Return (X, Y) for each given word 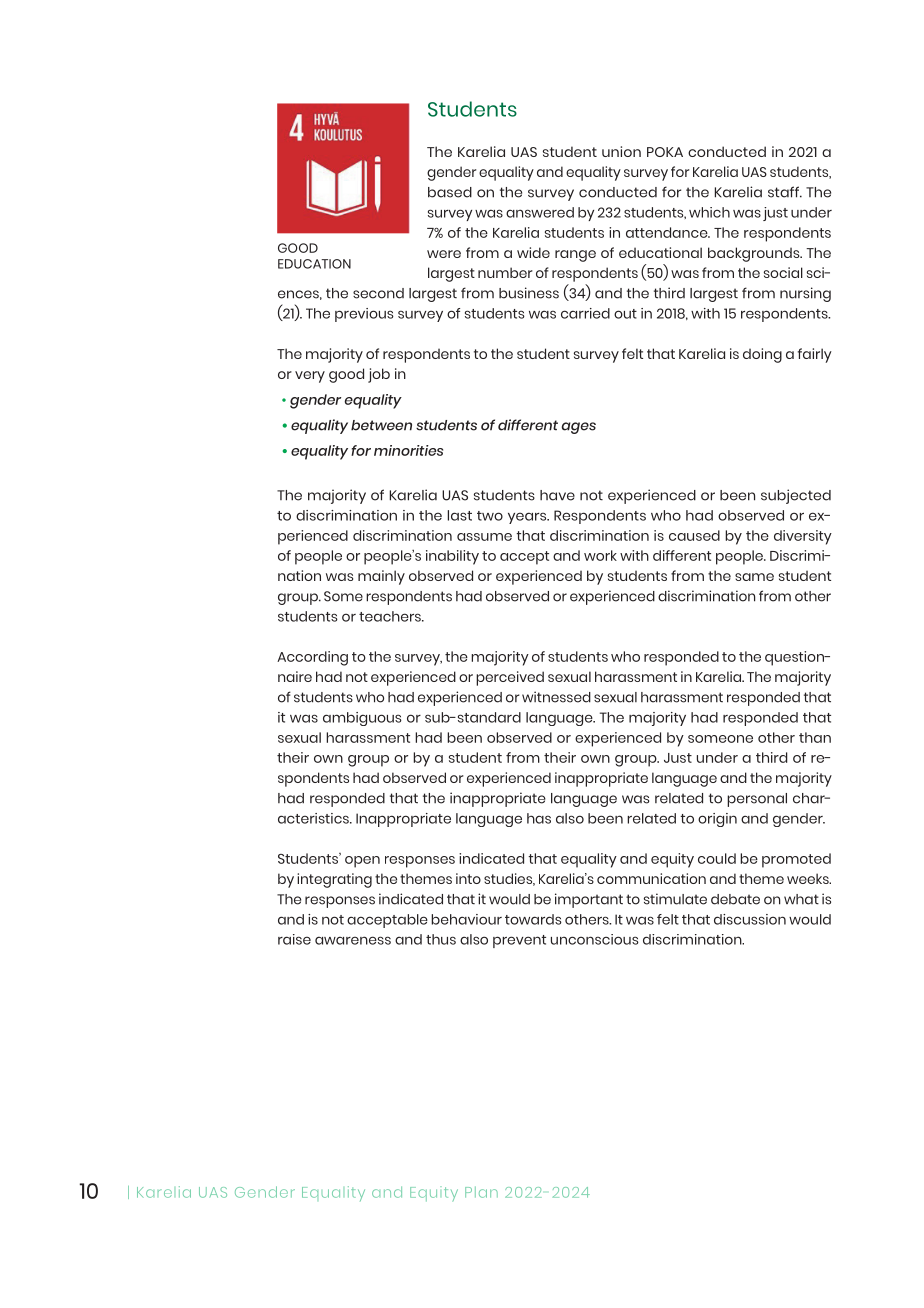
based (450, 192)
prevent (519, 941)
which (709, 212)
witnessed (556, 697)
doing (762, 355)
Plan (481, 1192)
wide (533, 252)
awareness (353, 940)
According (312, 658)
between (381, 425)
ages (579, 428)
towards (533, 919)
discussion (750, 919)
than (815, 737)
